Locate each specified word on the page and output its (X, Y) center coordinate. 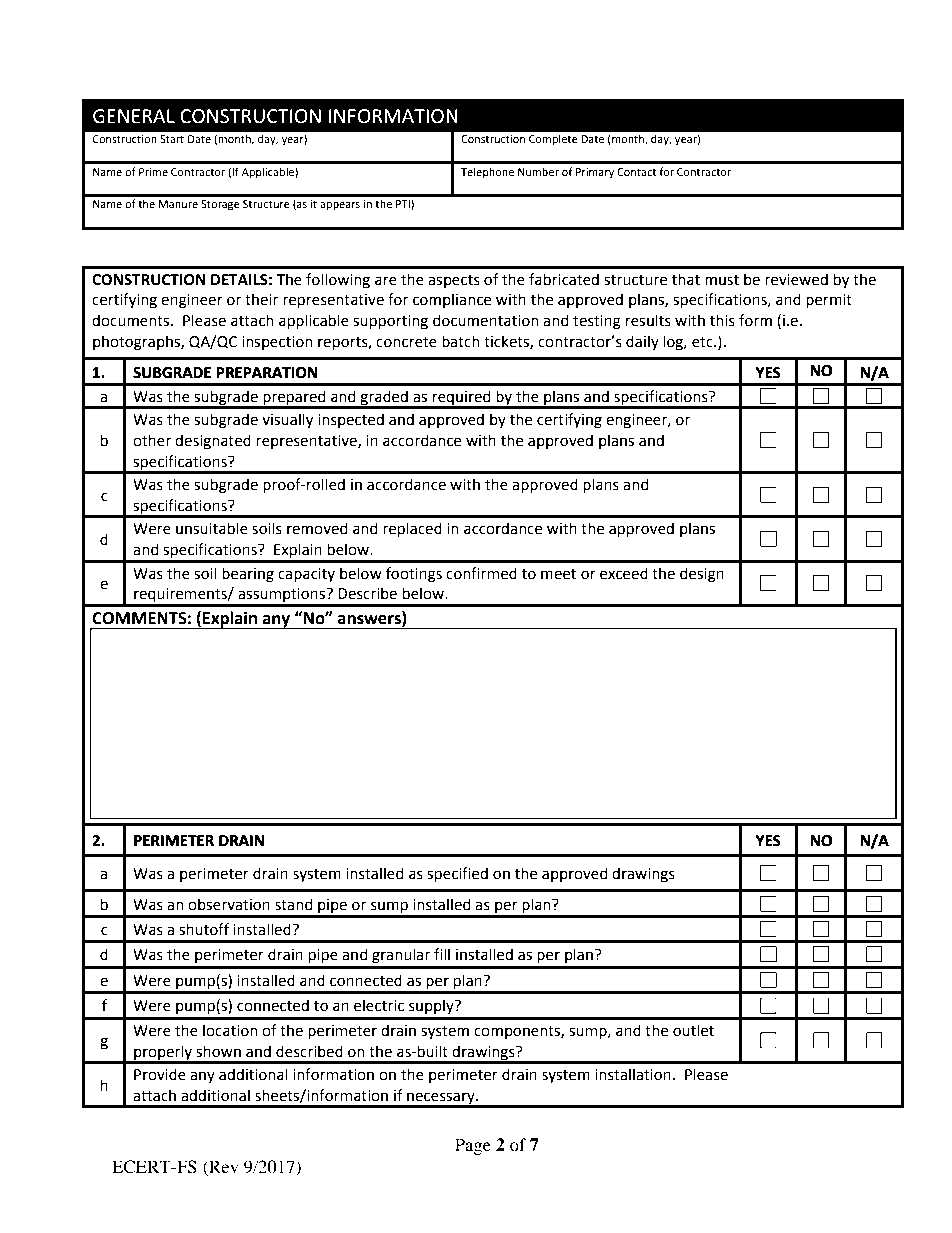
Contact (636, 172)
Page (473, 1146)
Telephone (487, 173)
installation (633, 1074)
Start (172, 139)
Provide (160, 1074)
